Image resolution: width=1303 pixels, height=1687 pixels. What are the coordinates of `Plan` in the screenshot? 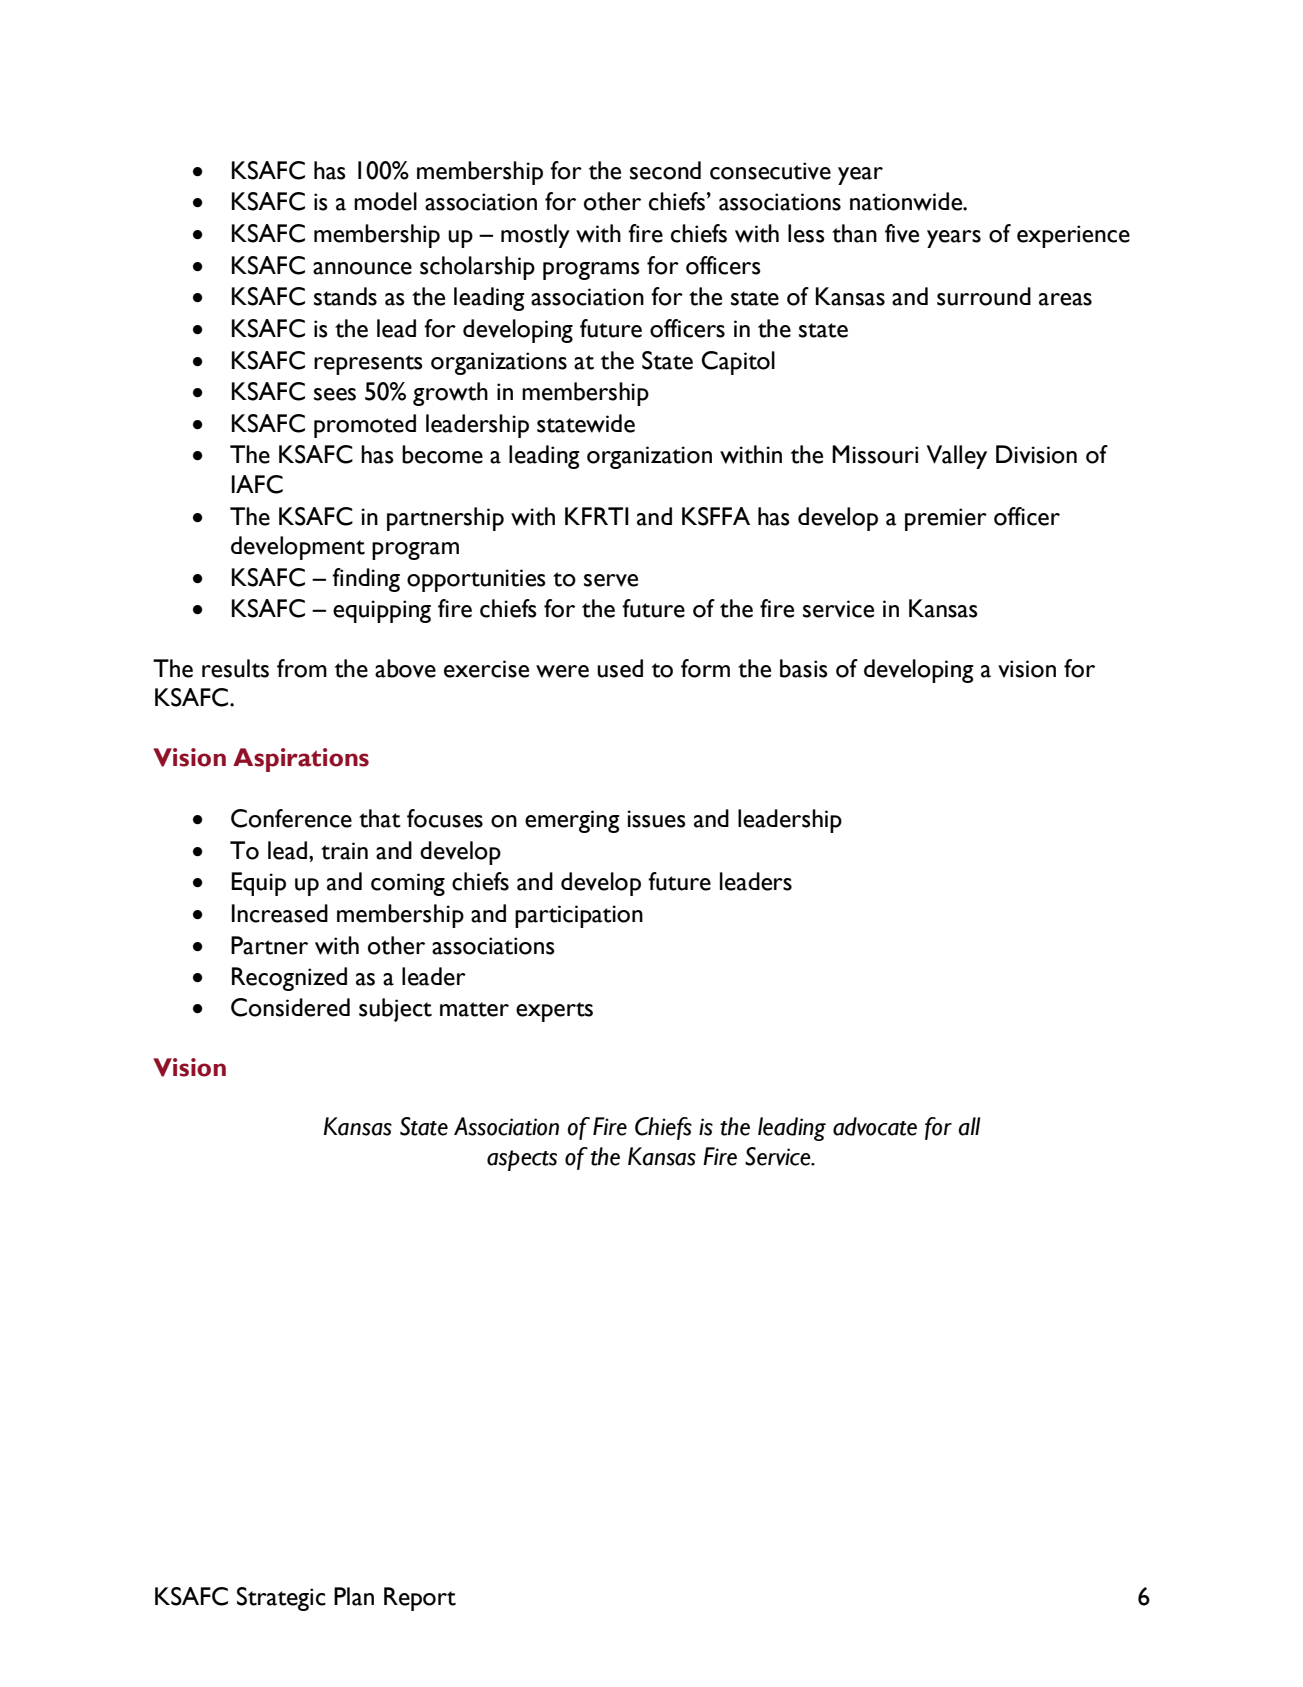 It's located at (354, 1596).
